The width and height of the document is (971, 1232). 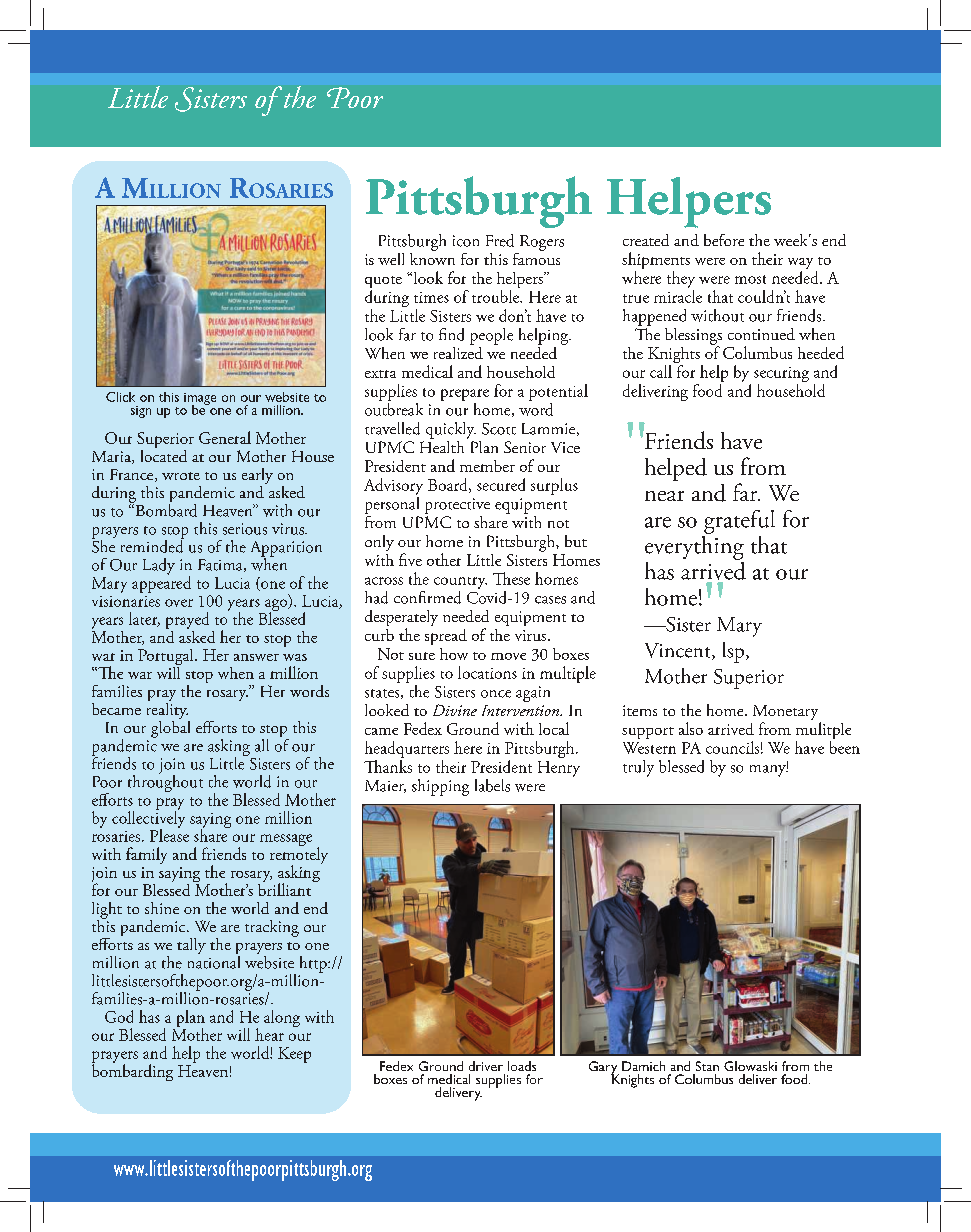 What do you see at coordinates (750, 279) in the document?
I see `most` at bounding box center [750, 279].
